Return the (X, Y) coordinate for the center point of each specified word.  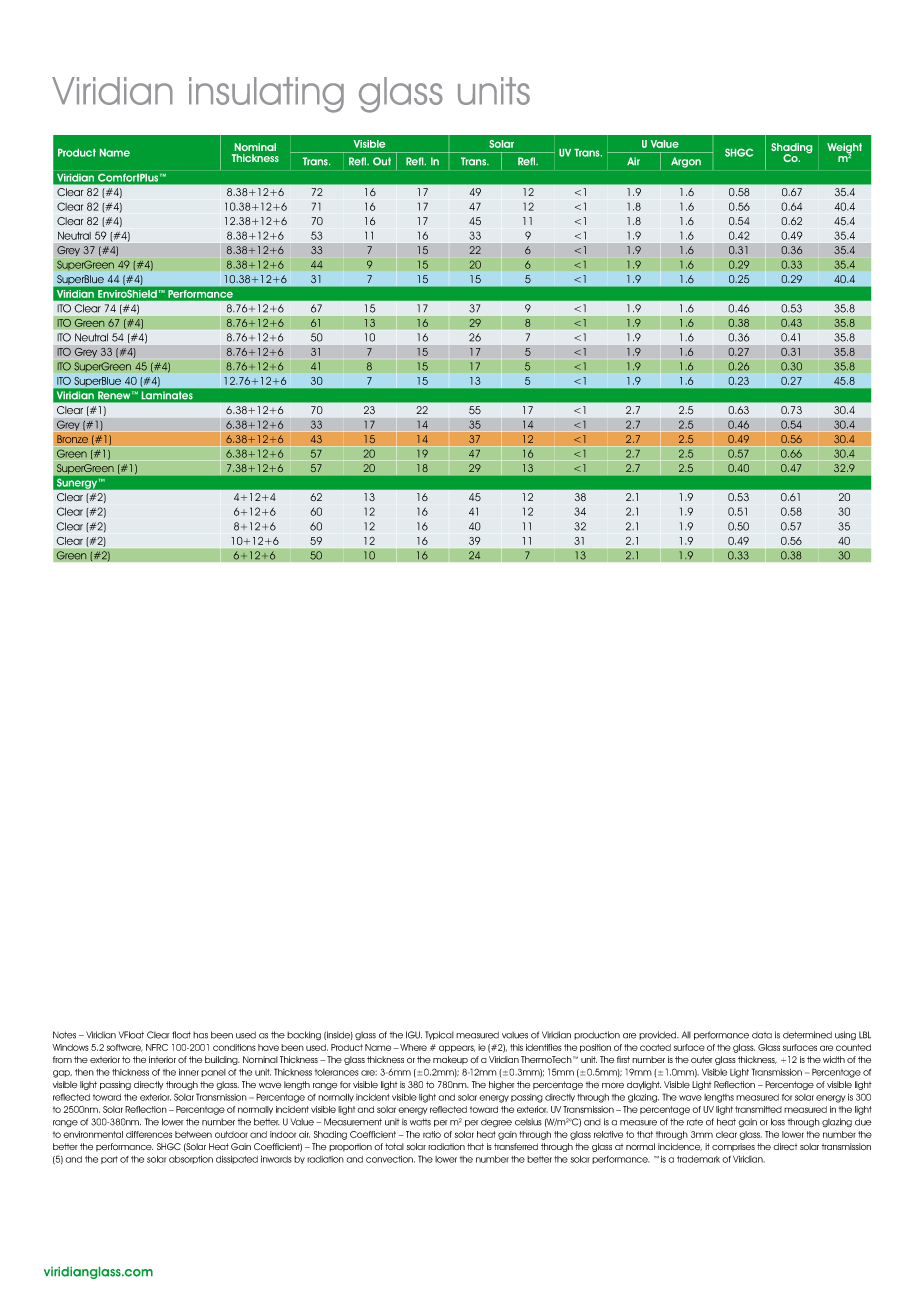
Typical (439, 1035)
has (200, 1035)
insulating (266, 95)
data (762, 1035)
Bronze (72, 439)
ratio (432, 1134)
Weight (844, 149)
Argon (686, 162)
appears (457, 1048)
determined (807, 1035)
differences (149, 1134)
